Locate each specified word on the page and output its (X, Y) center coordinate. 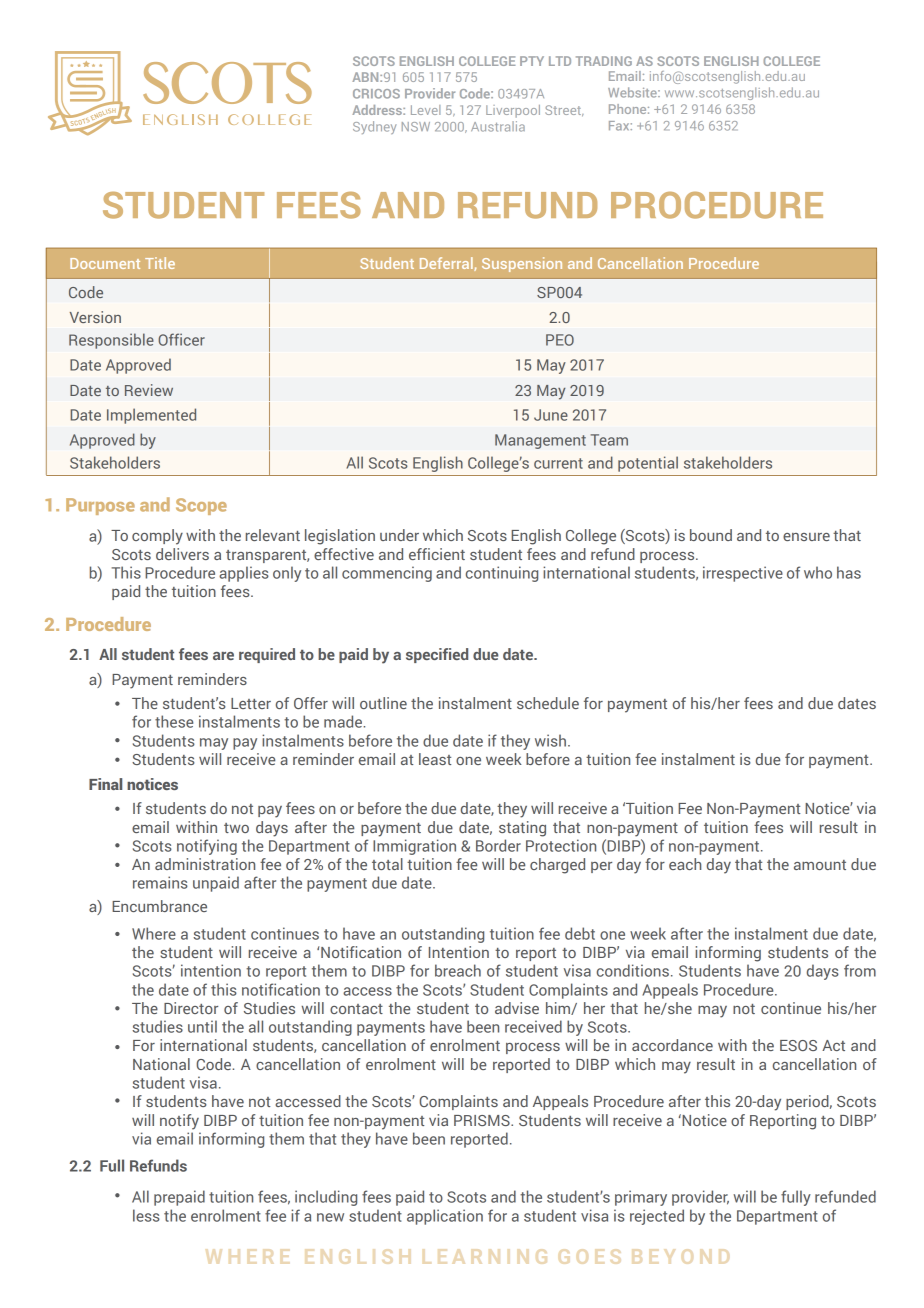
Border (498, 845)
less (146, 1215)
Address (378, 110)
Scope (201, 506)
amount (820, 865)
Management (540, 441)
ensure (806, 537)
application (445, 1217)
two (236, 828)
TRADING (604, 61)
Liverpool (513, 111)
